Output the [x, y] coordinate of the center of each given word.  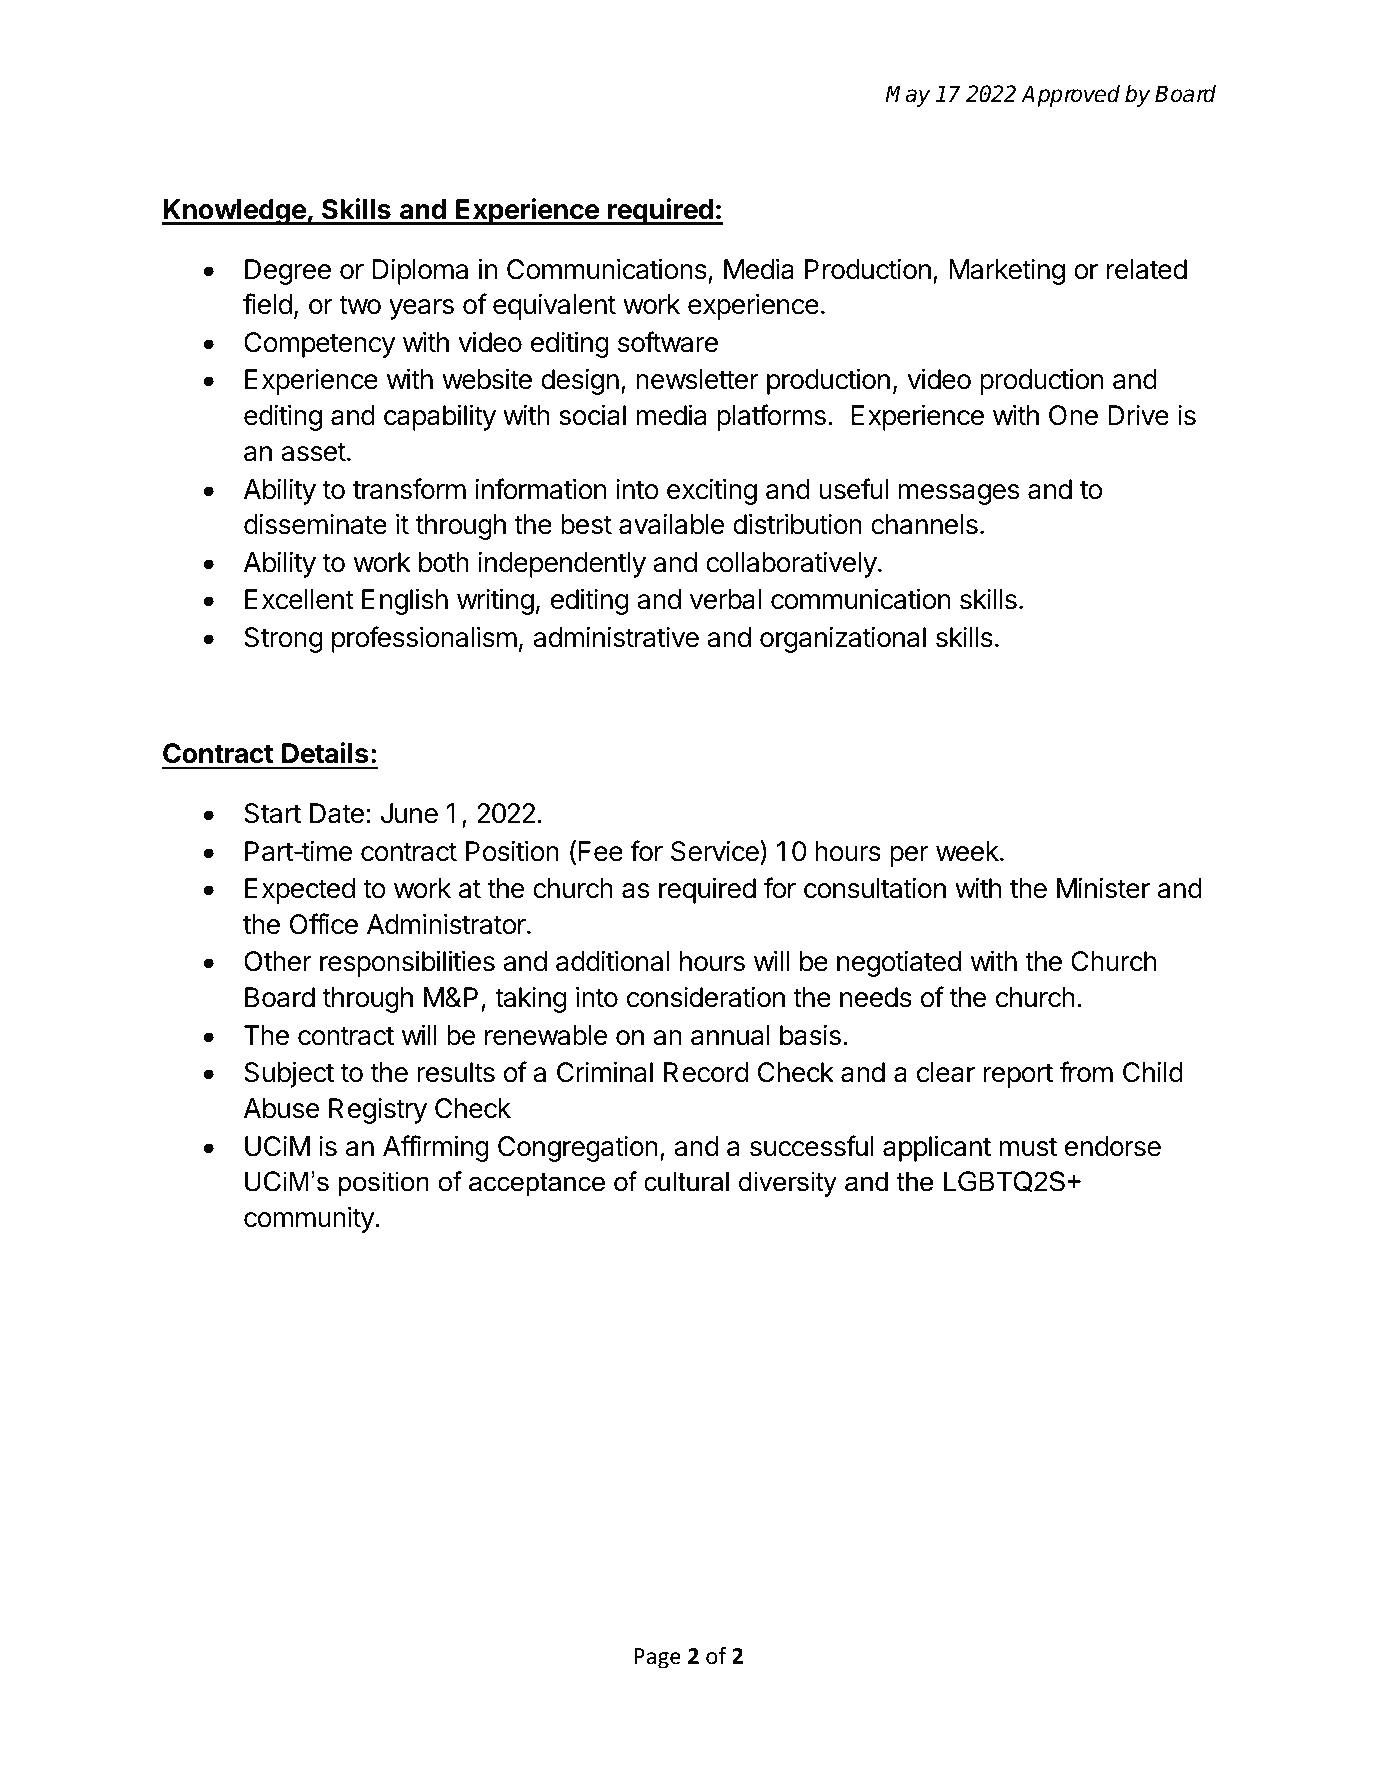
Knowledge [235, 212]
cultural [686, 1181]
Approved [1070, 96]
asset [313, 452]
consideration [706, 997]
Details [325, 753]
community [310, 1220]
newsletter [697, 379]
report [1018, 1075]
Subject [289, 1074]
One [1073, 415]
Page [658, 1658]
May [908, 96]
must [1028, 1147]
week [968, 851]
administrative [616, 637]
